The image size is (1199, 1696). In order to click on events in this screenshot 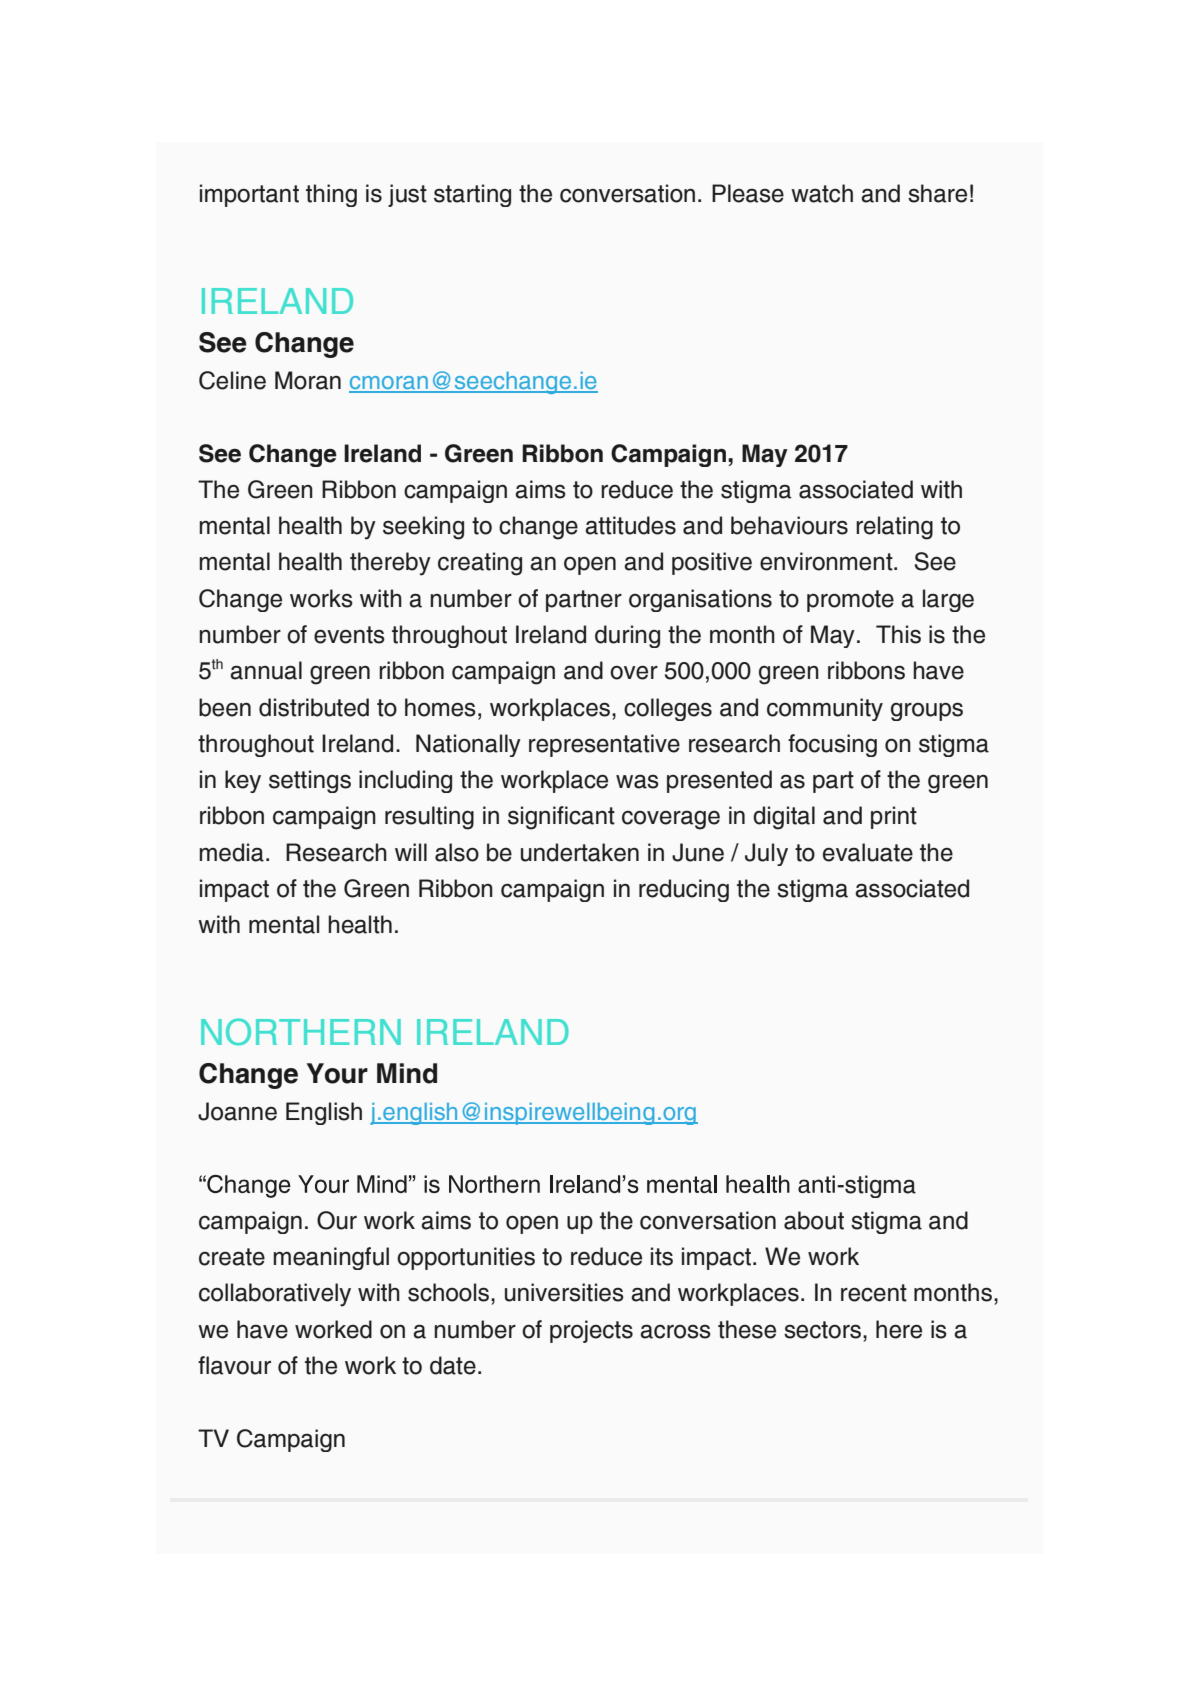, I will do `click(349, 635)`.
